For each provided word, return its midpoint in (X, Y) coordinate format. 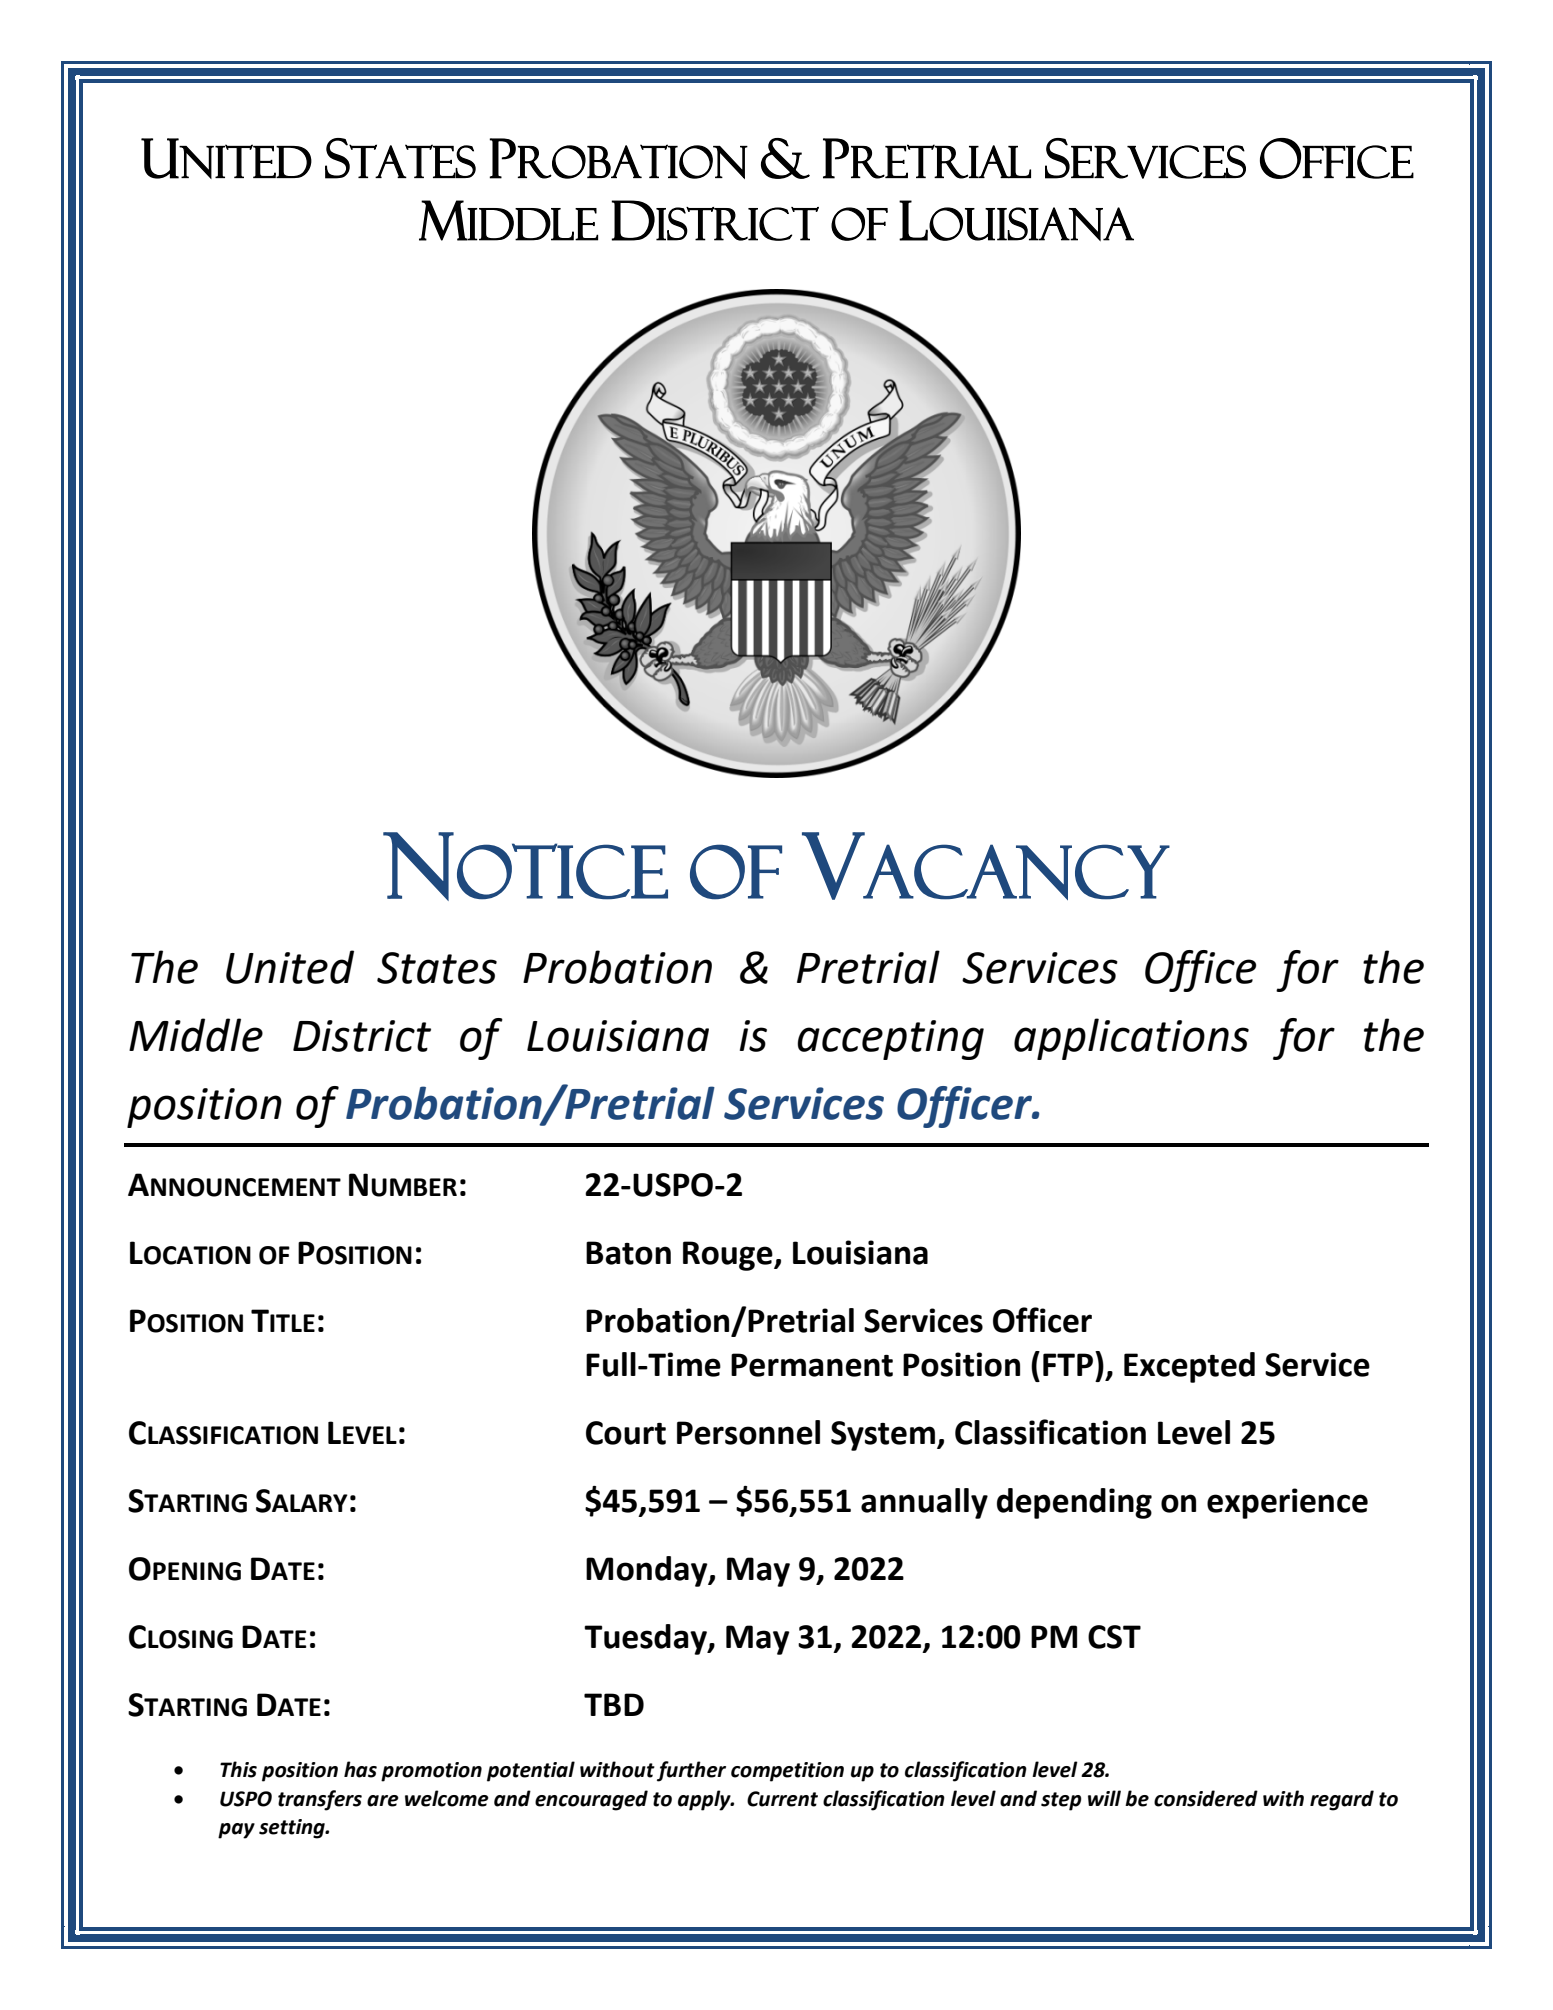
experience (1287, 1503)
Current (782, 1799)
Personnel (748, 1432)
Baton (628, 1253)
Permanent (812, 1365)
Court (626, 1433)
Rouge (729, 1256)
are (383, 1801)
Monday (648, 1571)
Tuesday (646, 1639)
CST (1114, 1637)
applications (1131, 1039)
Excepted (1189, 1367)
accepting (890, 1040)
